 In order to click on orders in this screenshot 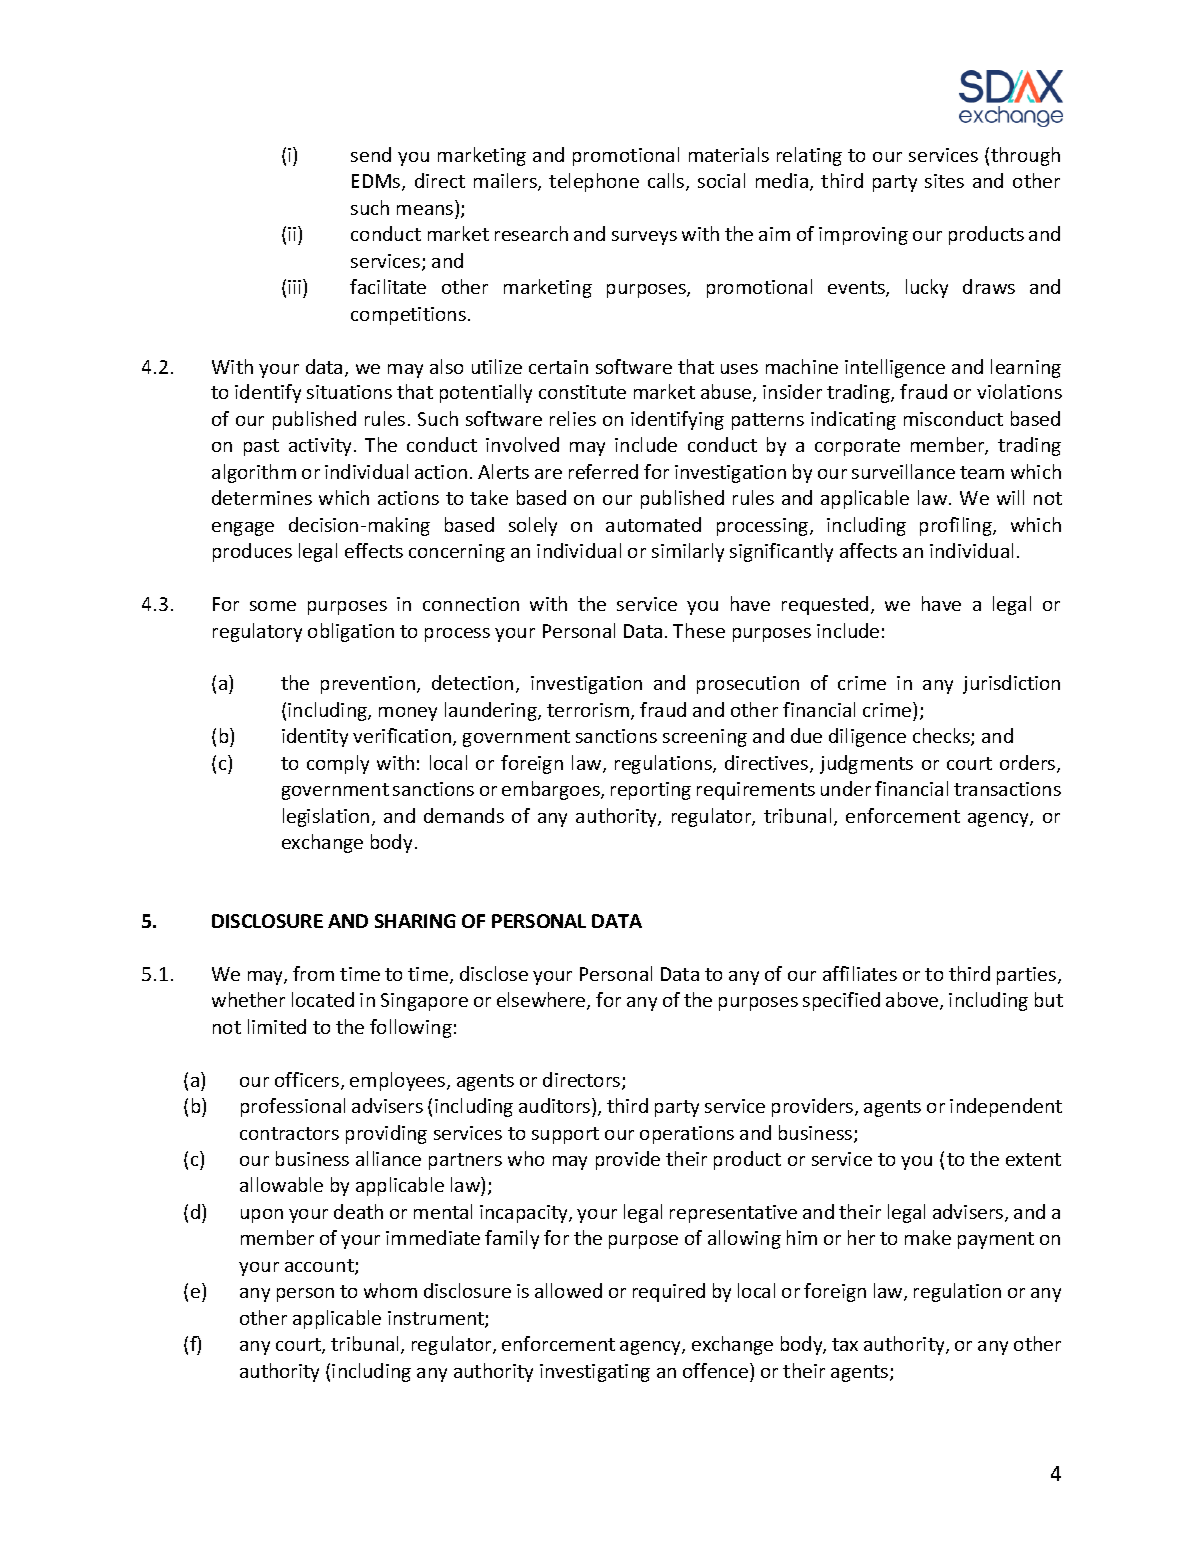, I will do `click(1029, 764)`.
